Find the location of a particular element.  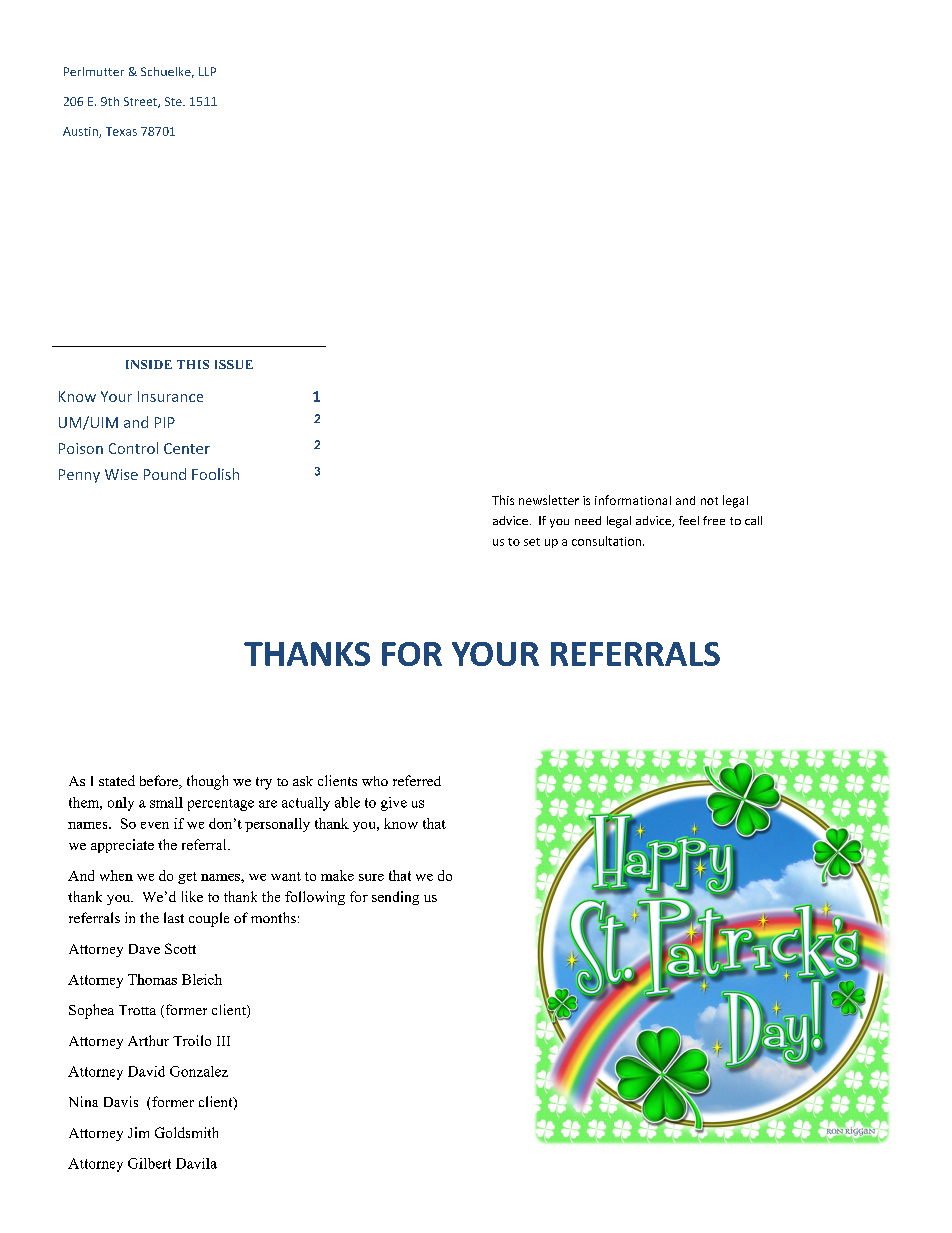

III is located at coordinates (223, 1041).
